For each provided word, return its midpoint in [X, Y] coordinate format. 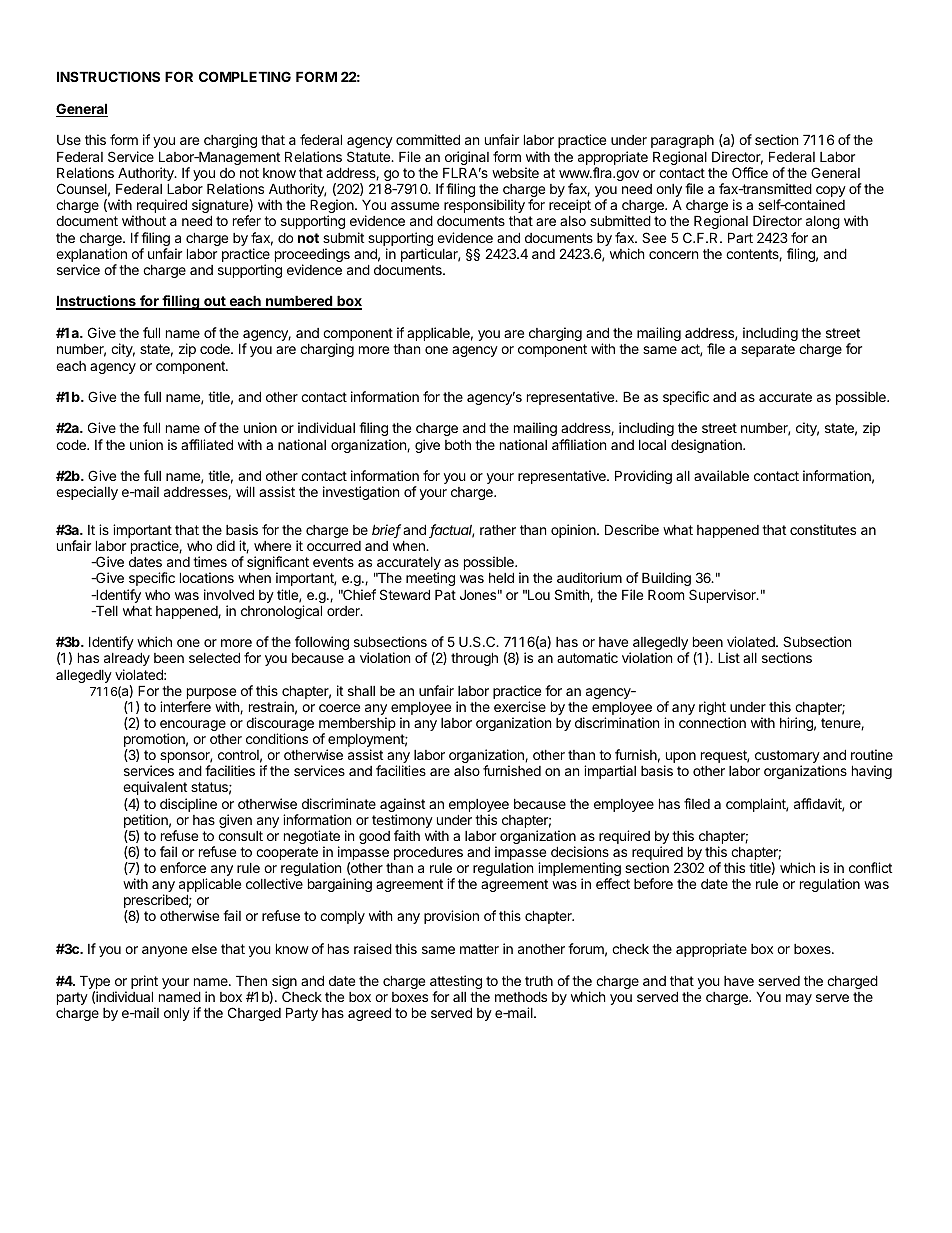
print [144, 983]
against [402, 806]
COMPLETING [245, 76]
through [474, 659]
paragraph [683, 143]
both [458, 444]
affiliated [207, 444]
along [823, 222]
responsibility [484, 207]
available [721, 475]
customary [787, 758]
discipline [188, 805]
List [729, 657]
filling [181, 302]
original [466, 159]
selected [214, 657]
